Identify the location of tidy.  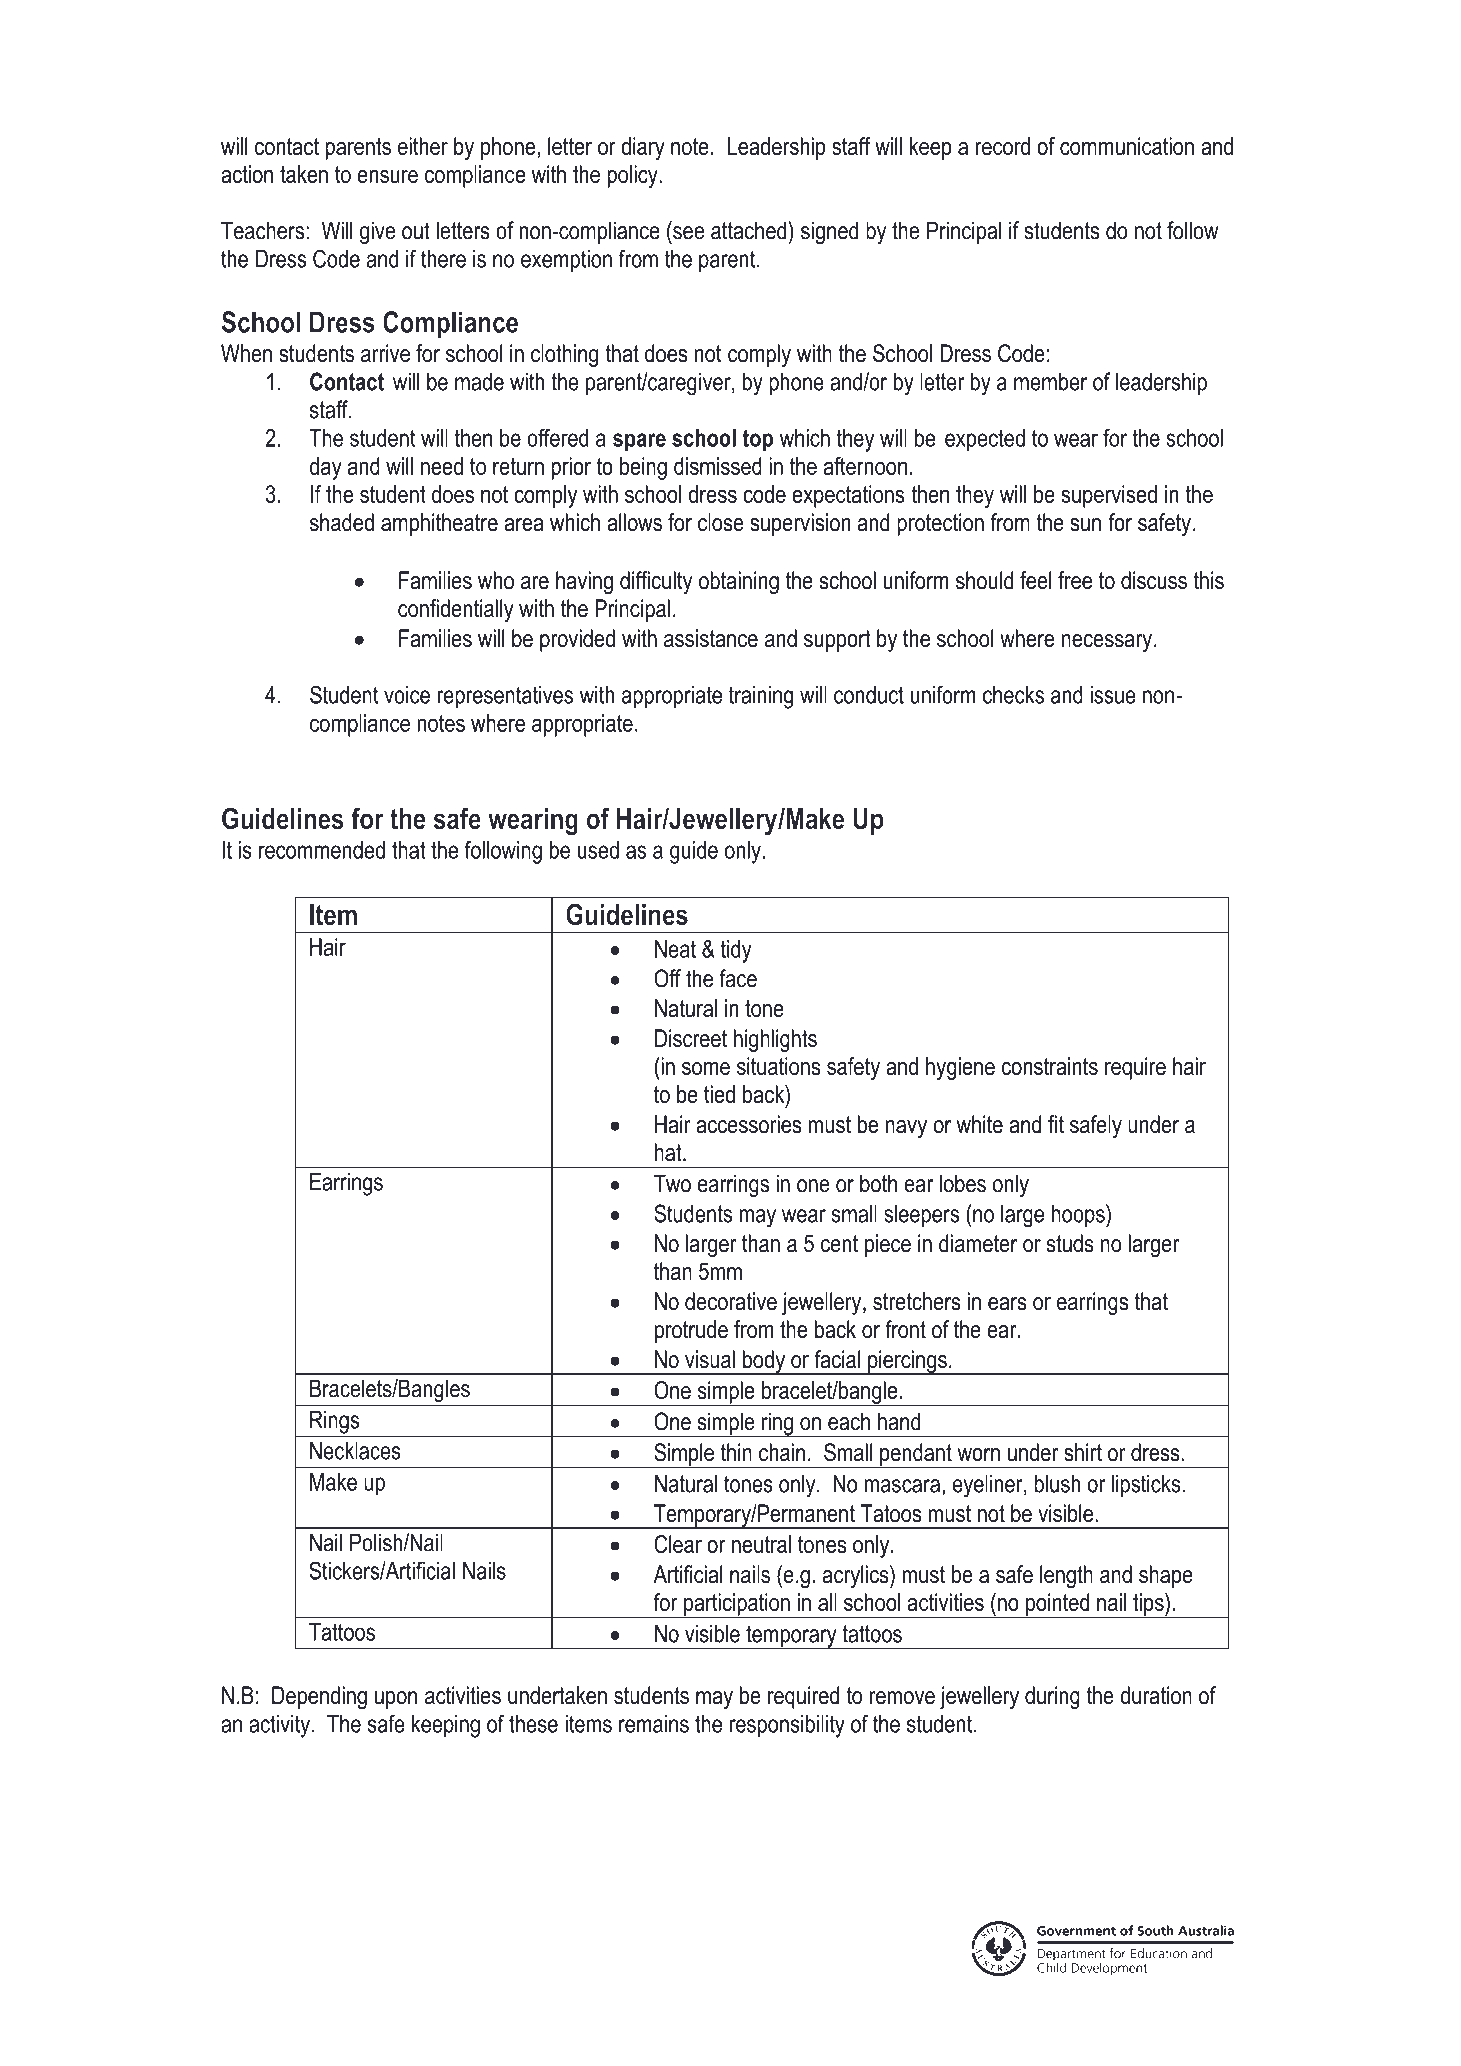
(736, 951).
